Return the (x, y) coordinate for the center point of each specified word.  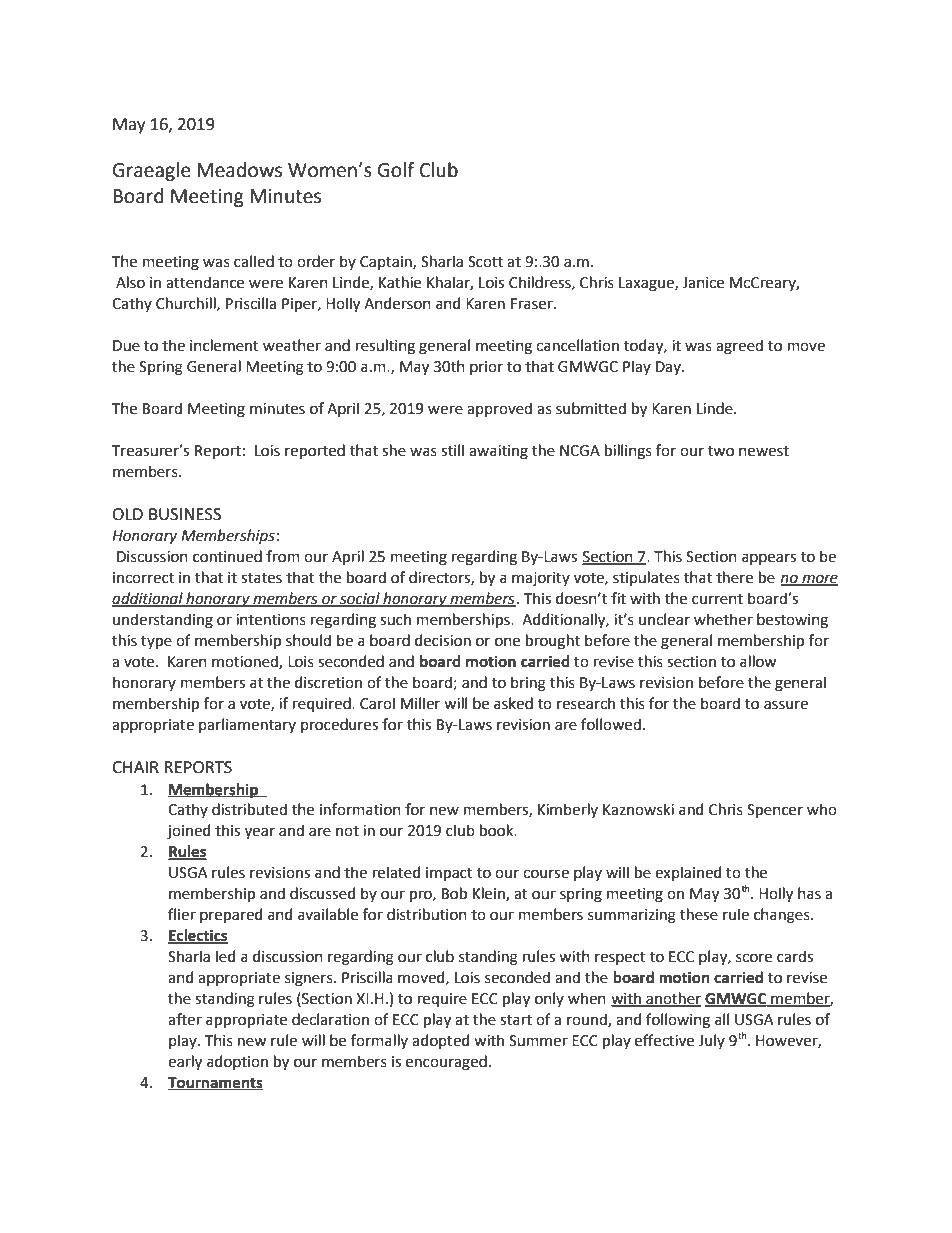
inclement (224, 345)
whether (723, 619)
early (185, 1063)
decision (443, 640)
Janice (703, 283)
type (156, 642)
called (254, 261)
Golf (396, 170)
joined (188, 832)
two (721, 451)
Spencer (775, 811)
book (498, 830)
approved (499, 409)
